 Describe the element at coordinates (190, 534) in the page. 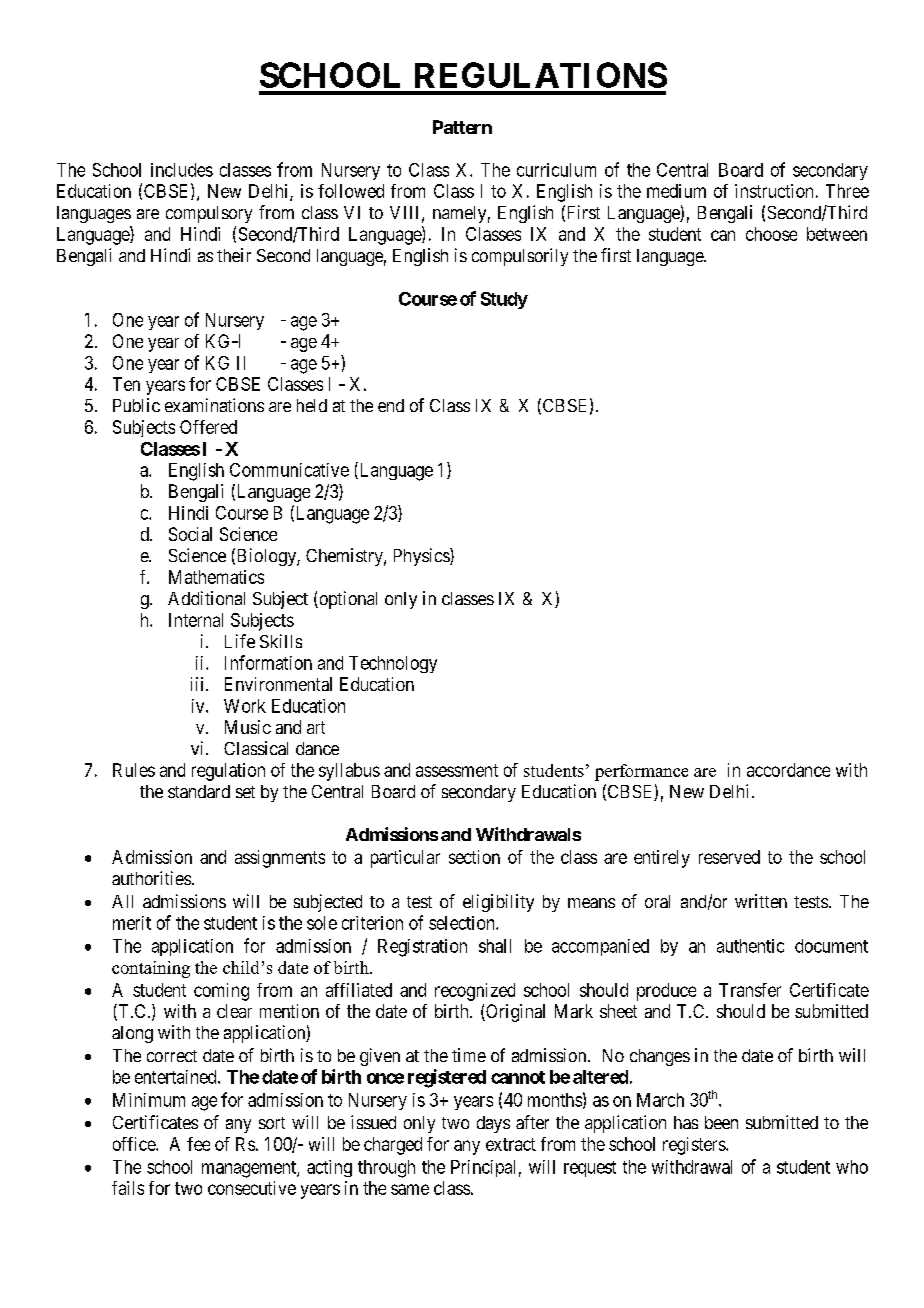

I see `Social` at that location.
